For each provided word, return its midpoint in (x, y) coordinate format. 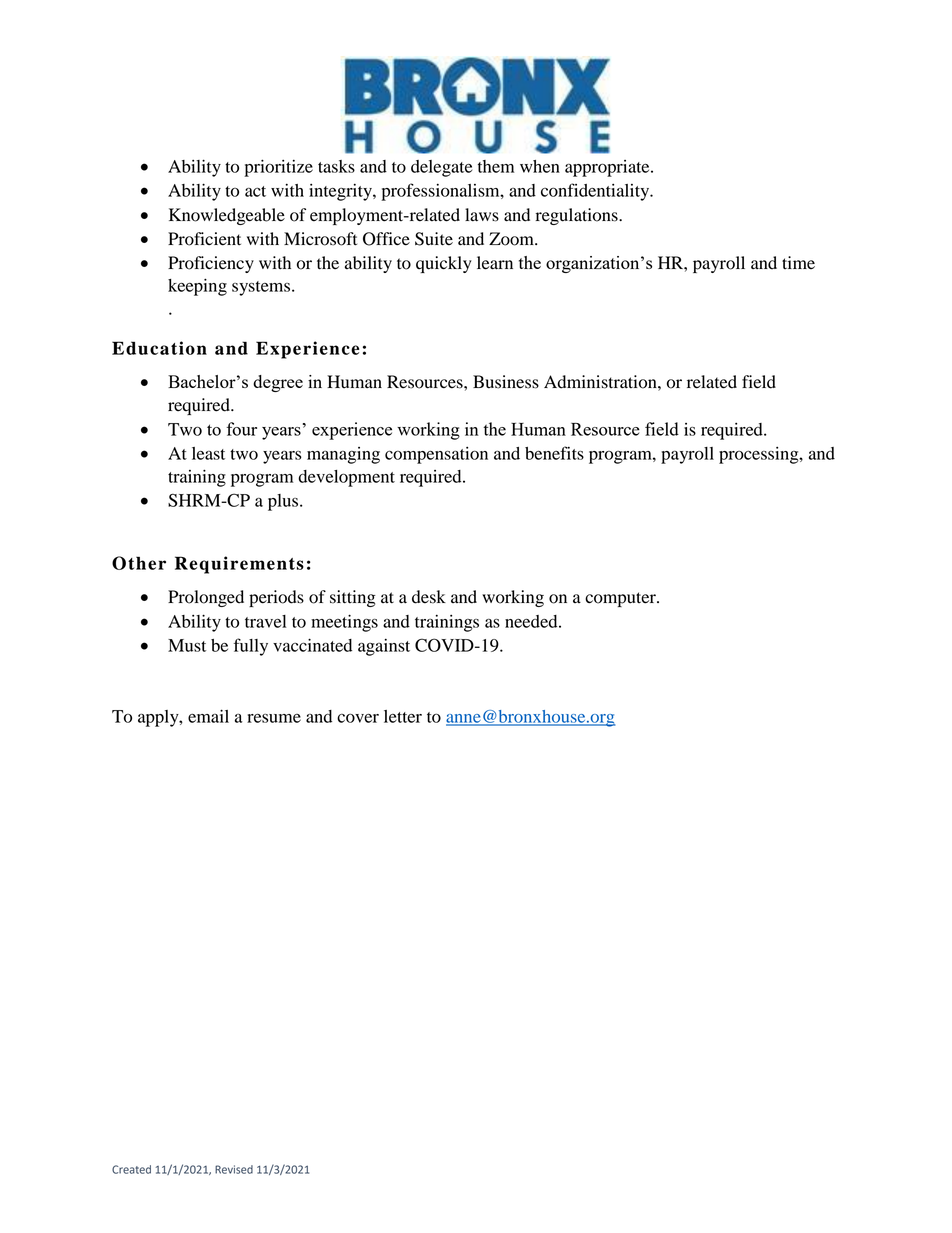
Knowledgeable (227, 216)
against (384, 647)
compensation (436, 455)
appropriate (608, 168)
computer (621, 599)
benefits (554, 453)
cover (358, 718)
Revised (234, 1169)
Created (131, 1169)
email (208, 716)
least (208, 453)
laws (482, 215)
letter (403, 716)
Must (187, 645)
